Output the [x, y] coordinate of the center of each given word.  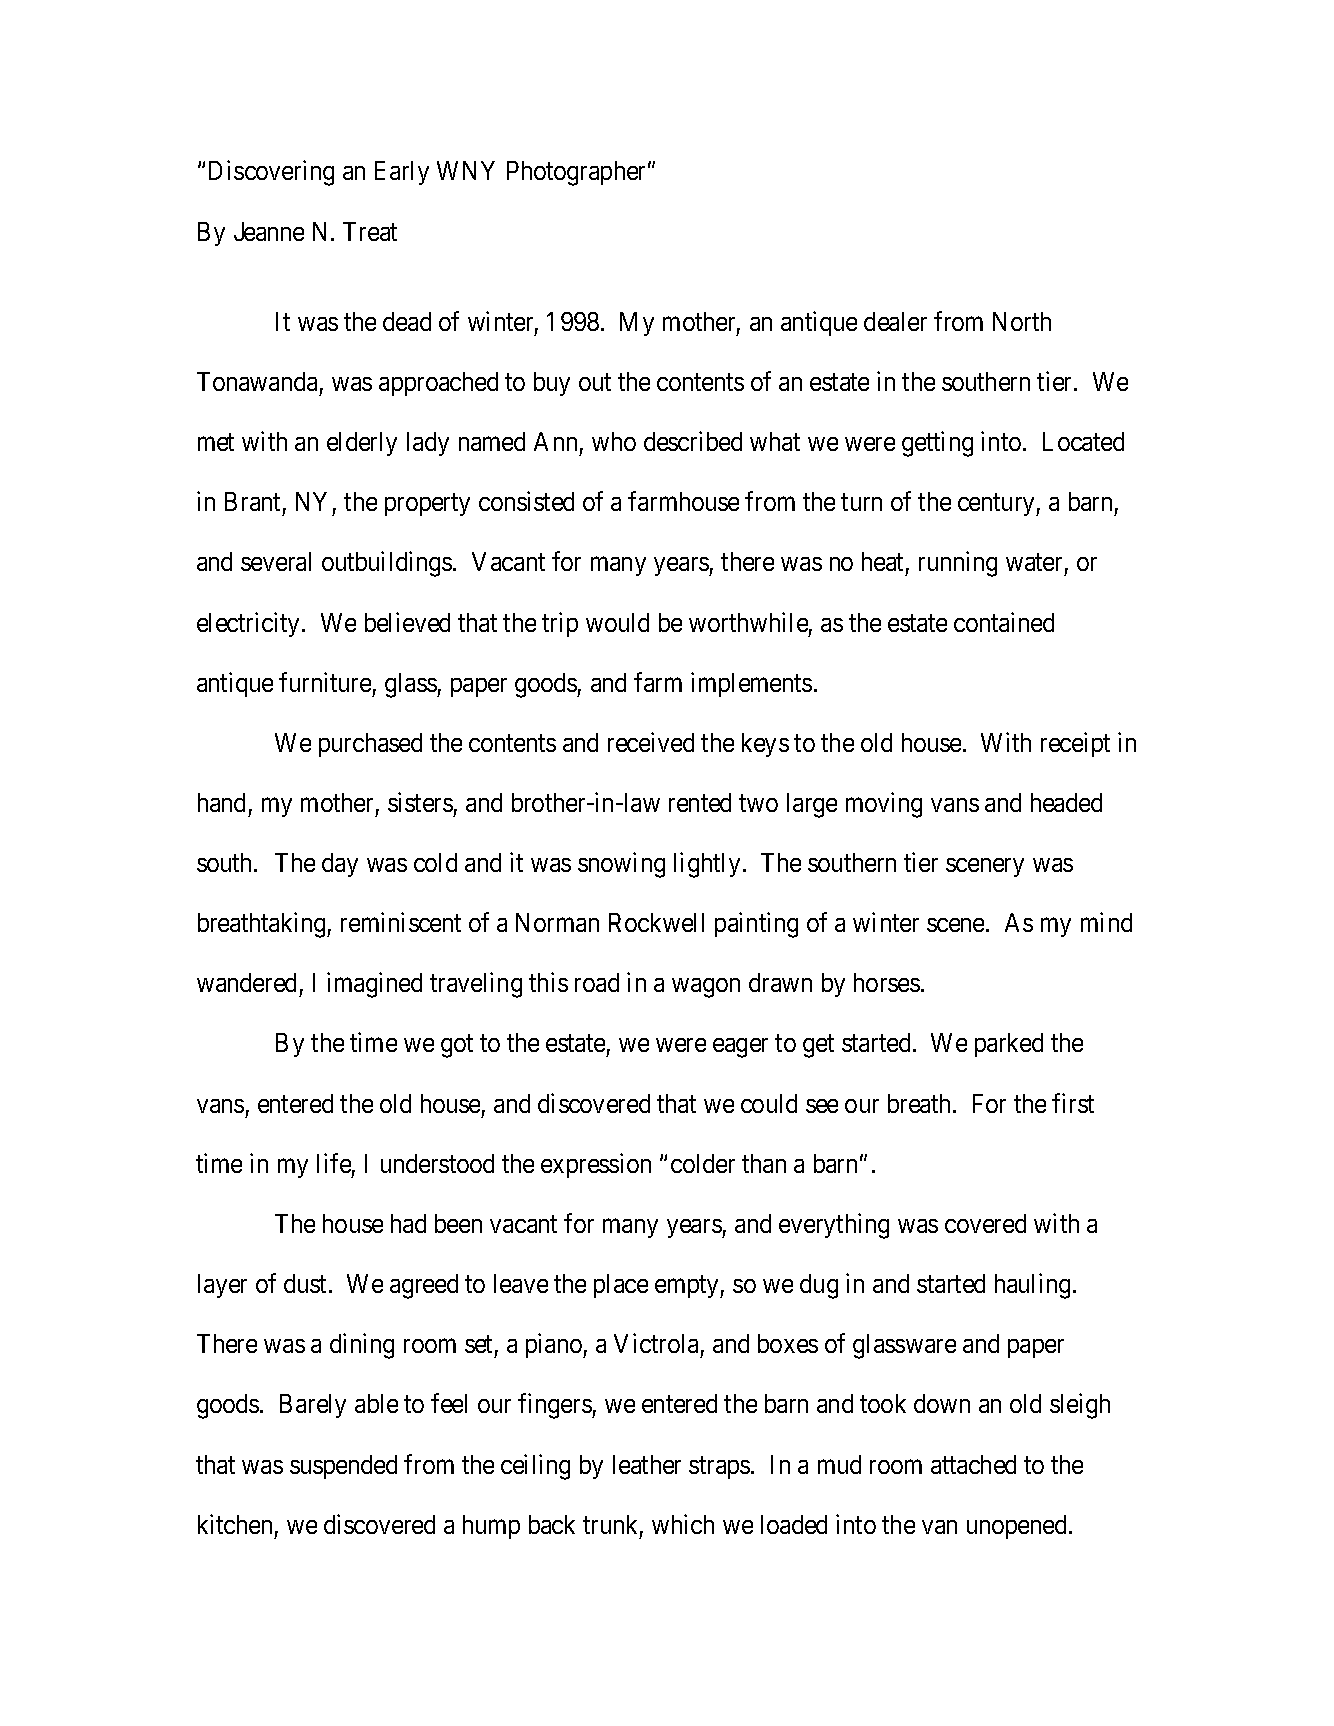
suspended [343, 1467]
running [958, 564]
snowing [621, 865]
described [693, 441]
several [276, 561]
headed [1066, 802]
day [340, 865]
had [408, 1223]
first [1073, 1103]
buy [552, 384]
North [1022, 321]
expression [596, 1165]
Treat [370, 231]
